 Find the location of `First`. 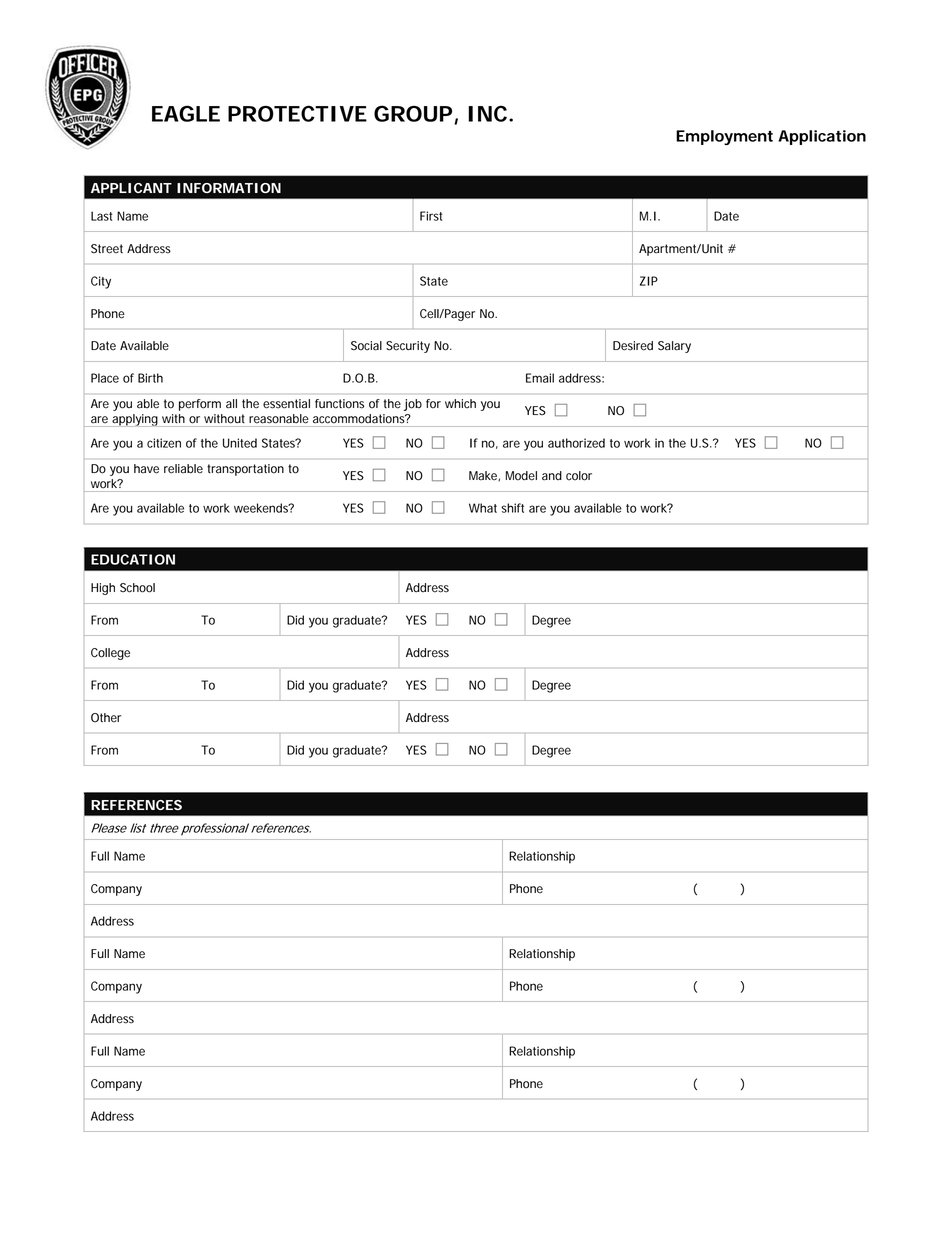

First is located at coordinates (431, 216).
